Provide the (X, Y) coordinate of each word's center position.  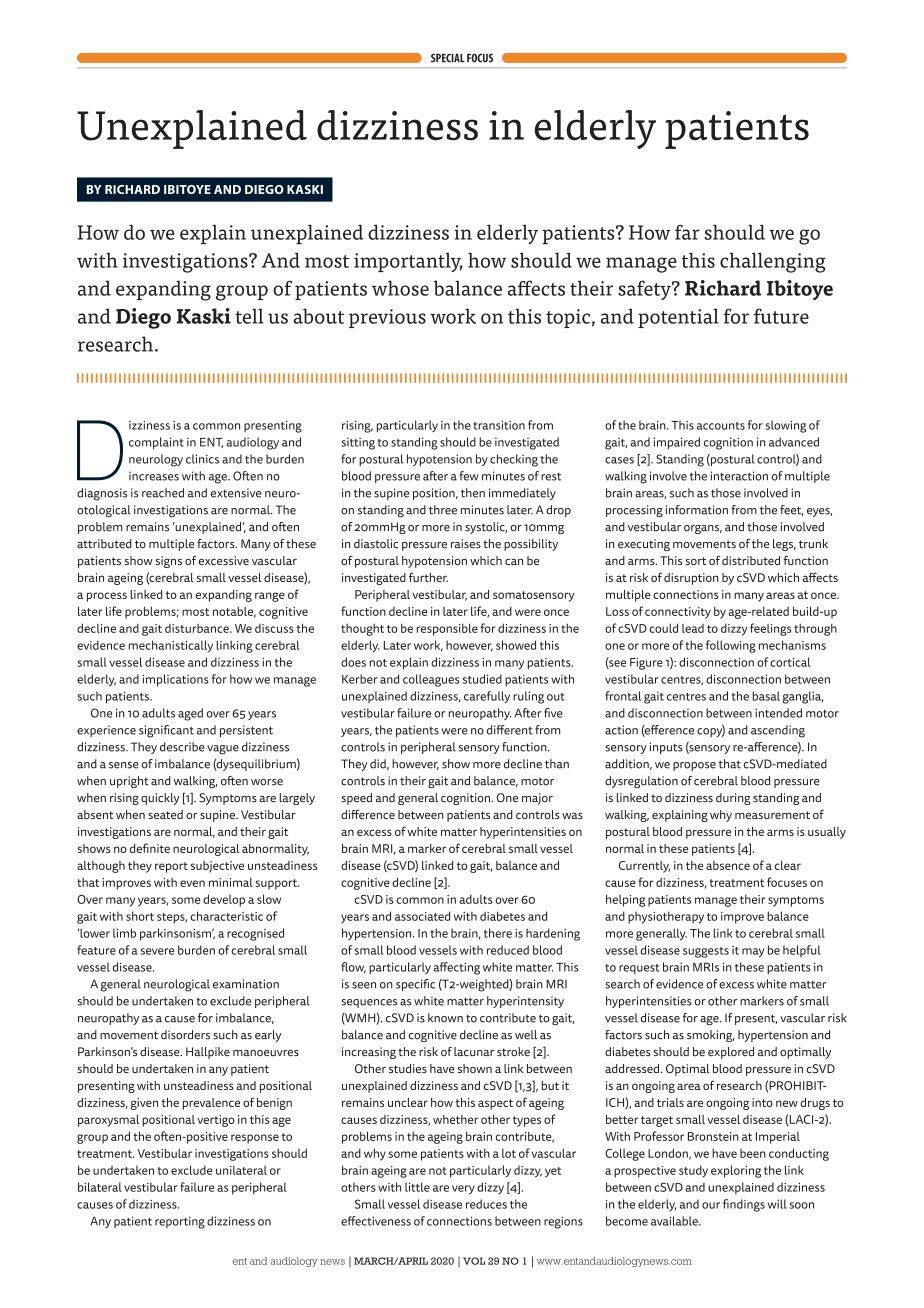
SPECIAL (448, 58)
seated (165, 814)
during (733, 799)
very (463, 1190)
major (537, 799)
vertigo (216, 1121)
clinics (202, 459)
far (687, 232)
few (469, 476)
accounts (721, 426)
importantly (408, 262)
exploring (736, 1171)
